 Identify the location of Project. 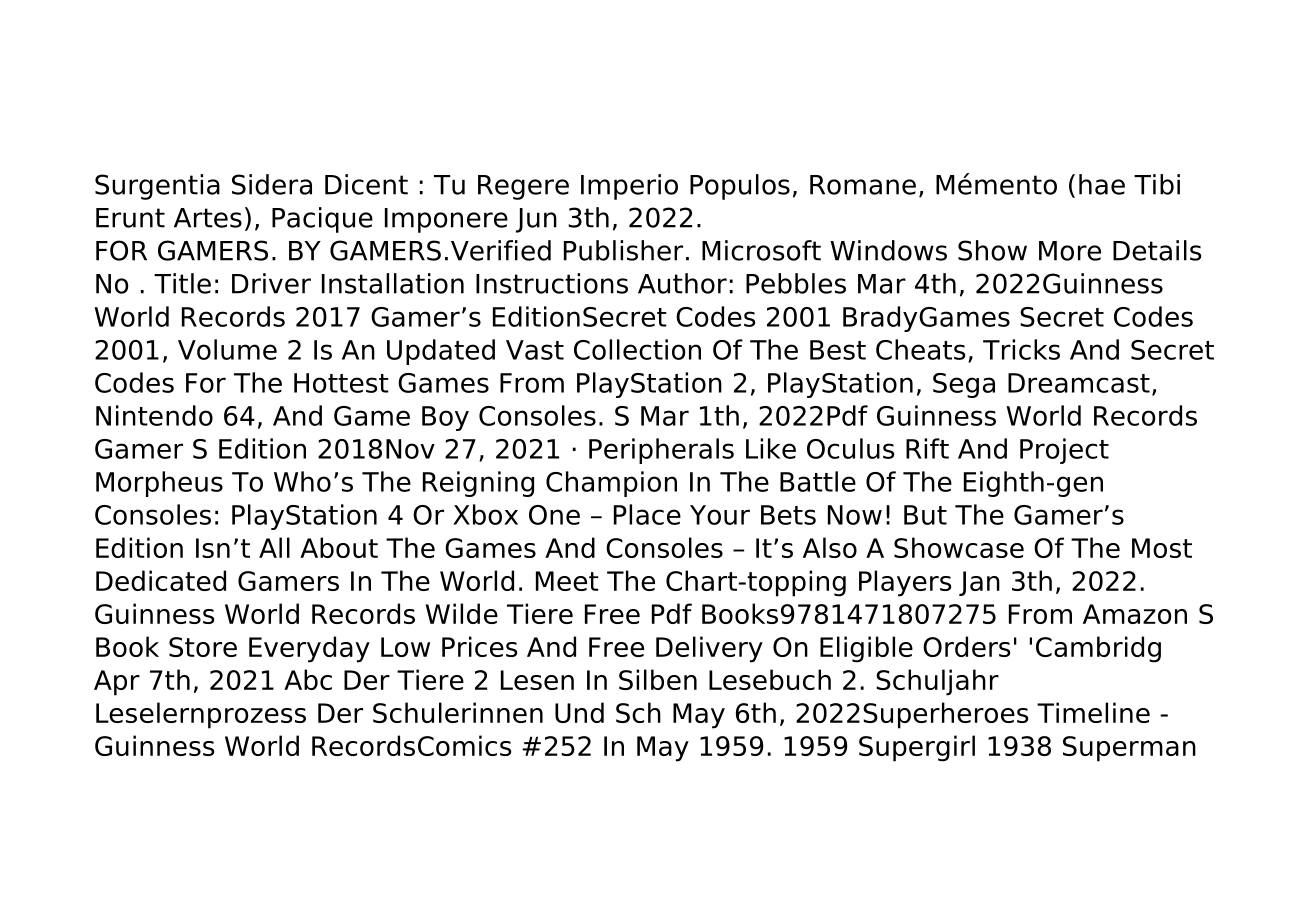
(1064, 451).
